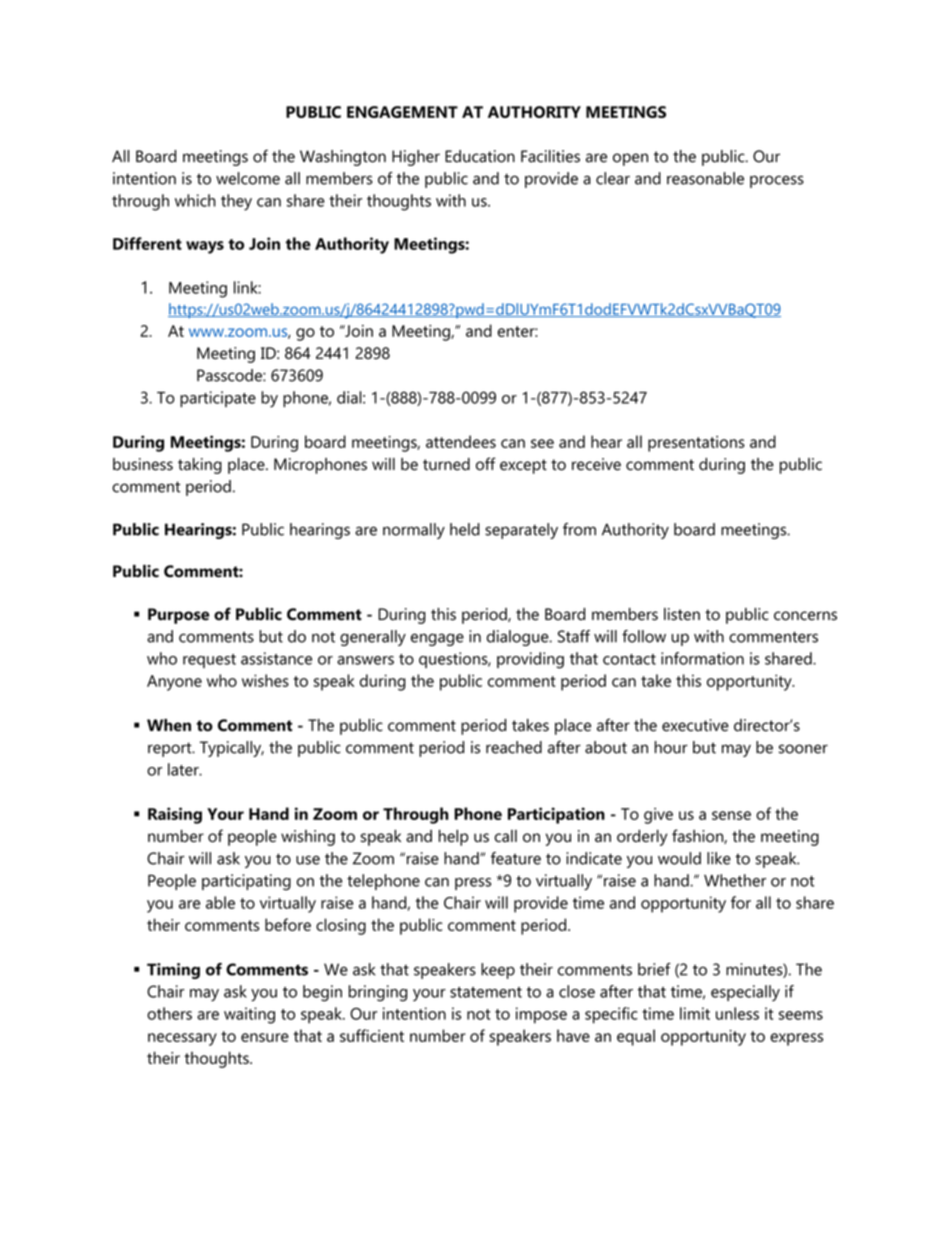 This screenshot has height=1233, width=952. Describe the element at coordinates (249, 1015) in the screenshot. I see `waiting` at that location.
